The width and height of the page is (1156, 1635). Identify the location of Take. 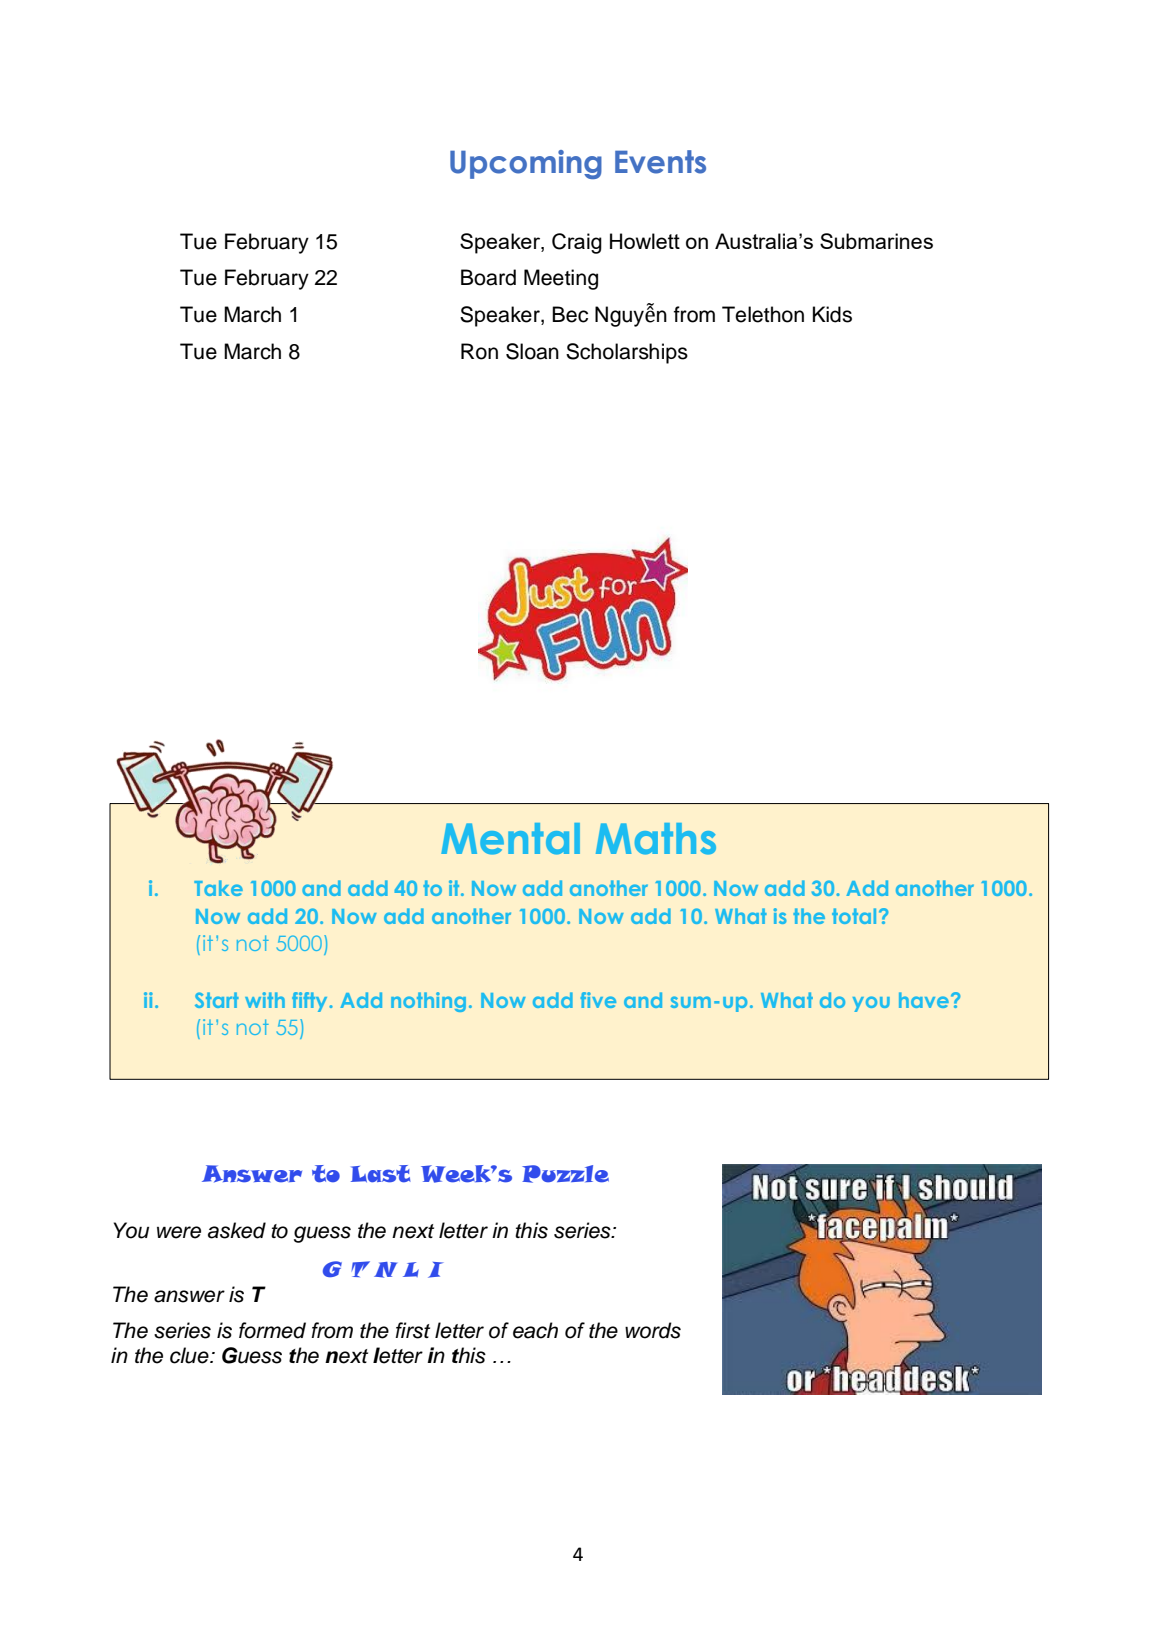
(218, 888).
